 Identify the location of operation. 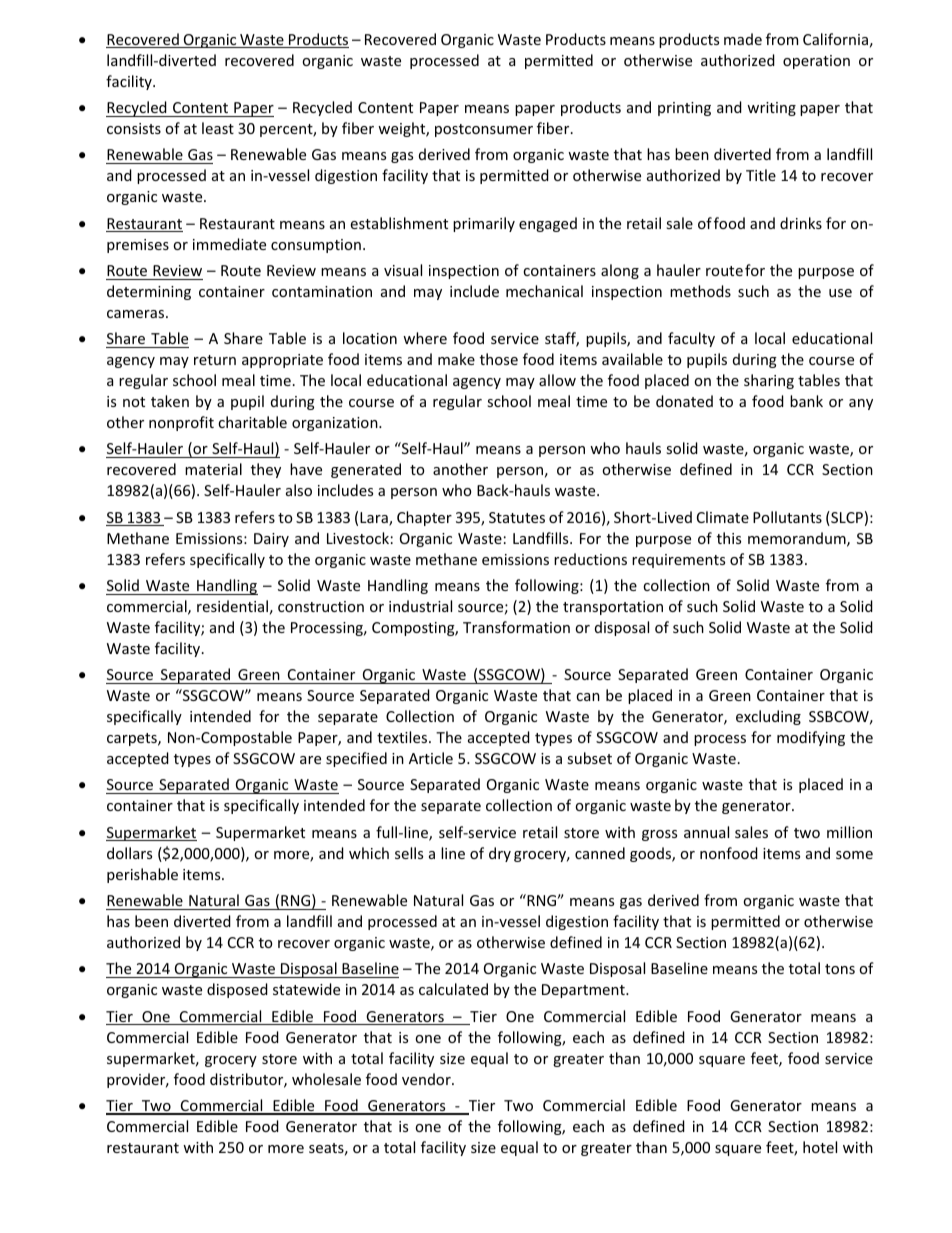
(816, 62).
